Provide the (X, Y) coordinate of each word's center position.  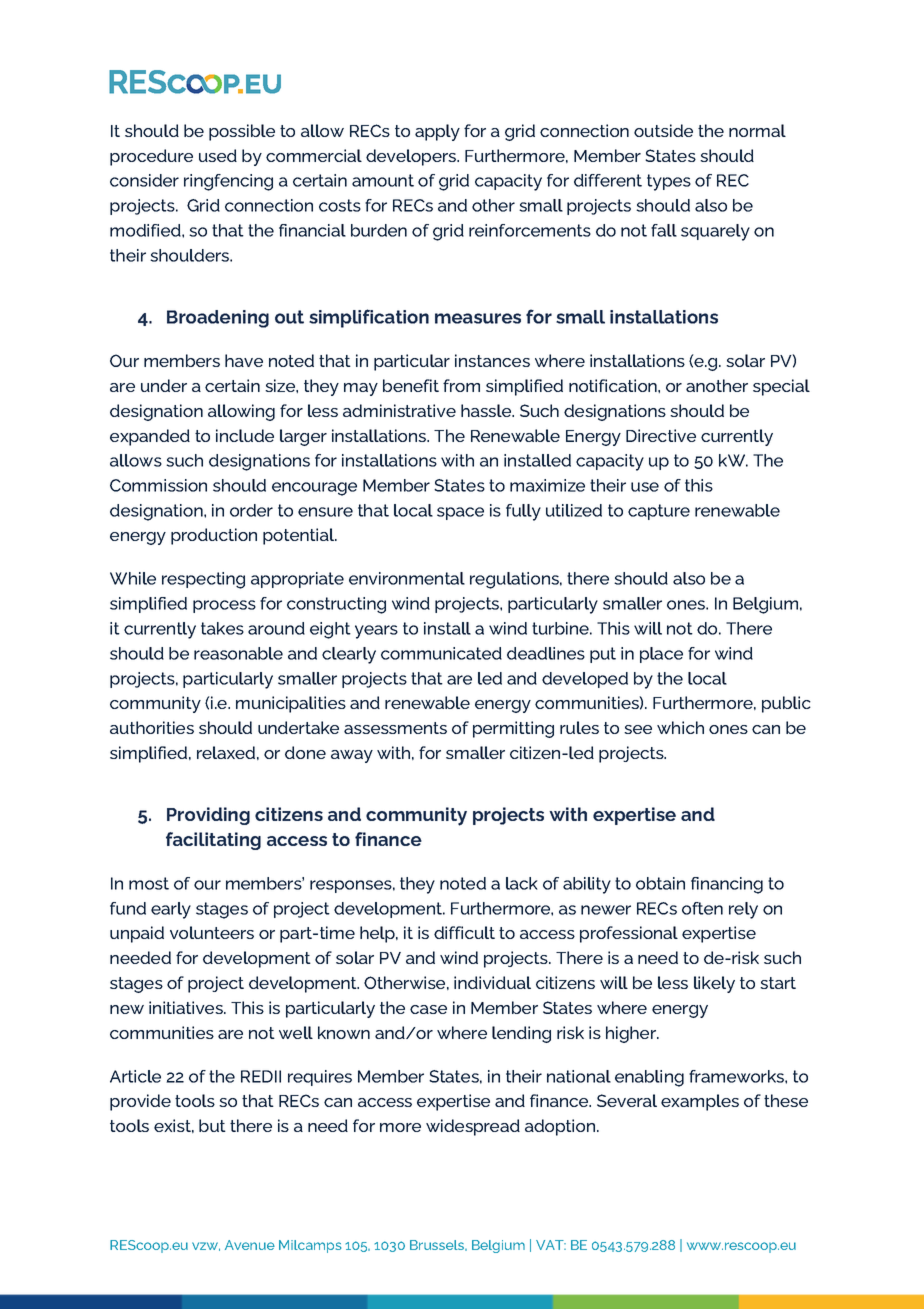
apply (437, 132)
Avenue (250, 1245)
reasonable (238, 653)
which (680, 727)
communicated (441, 653)
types (669, 182)
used (218, 155)
